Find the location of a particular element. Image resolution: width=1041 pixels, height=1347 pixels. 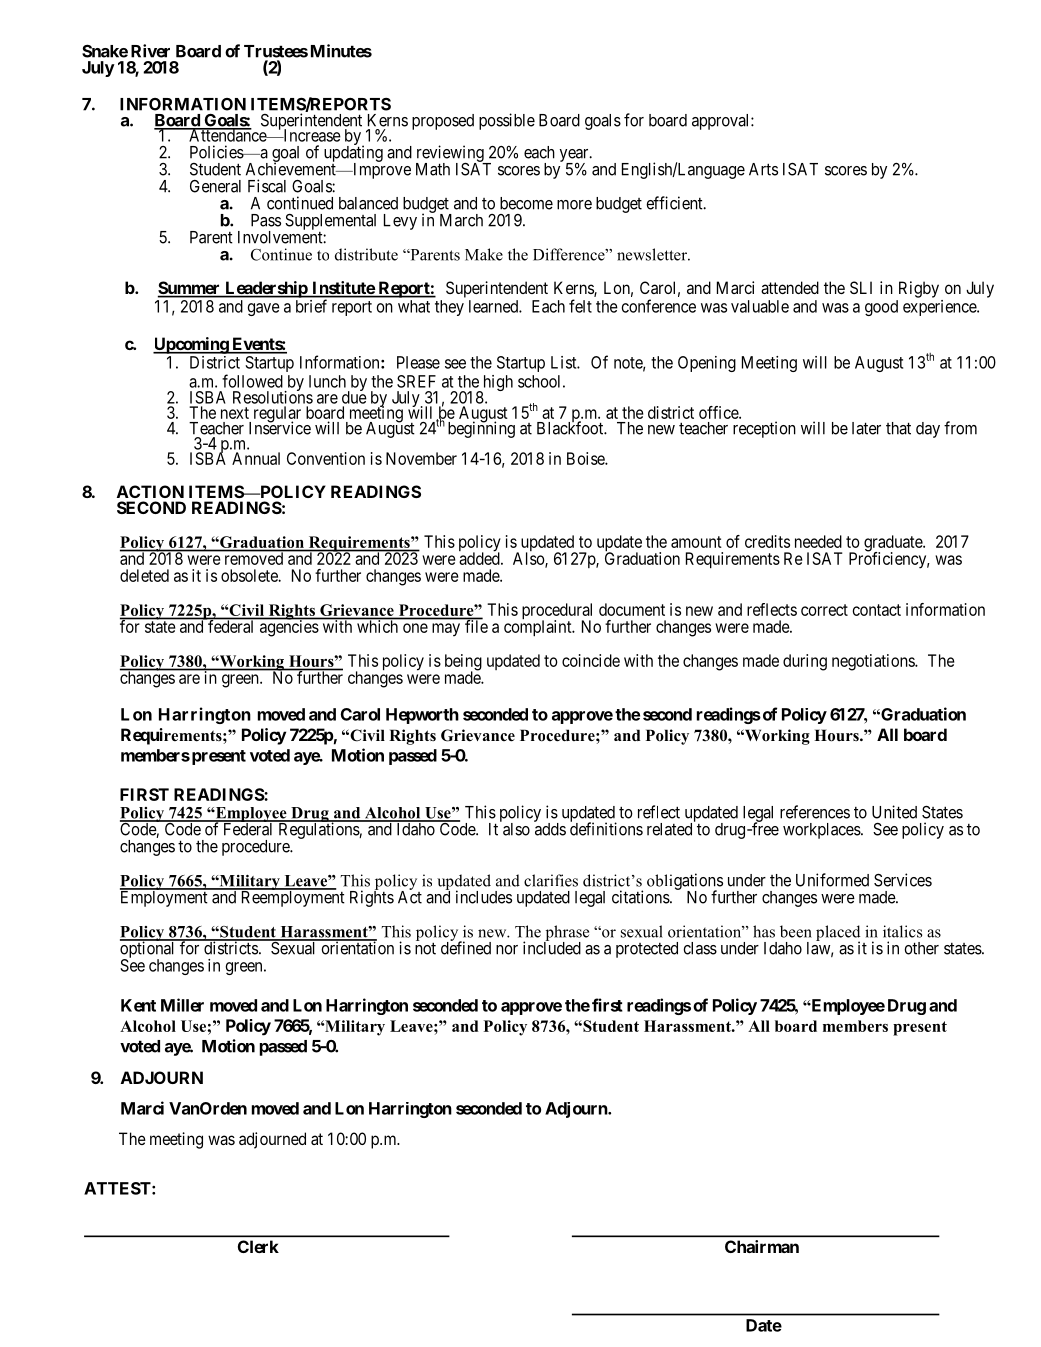

complaint is located at coordinates (539, 628).
